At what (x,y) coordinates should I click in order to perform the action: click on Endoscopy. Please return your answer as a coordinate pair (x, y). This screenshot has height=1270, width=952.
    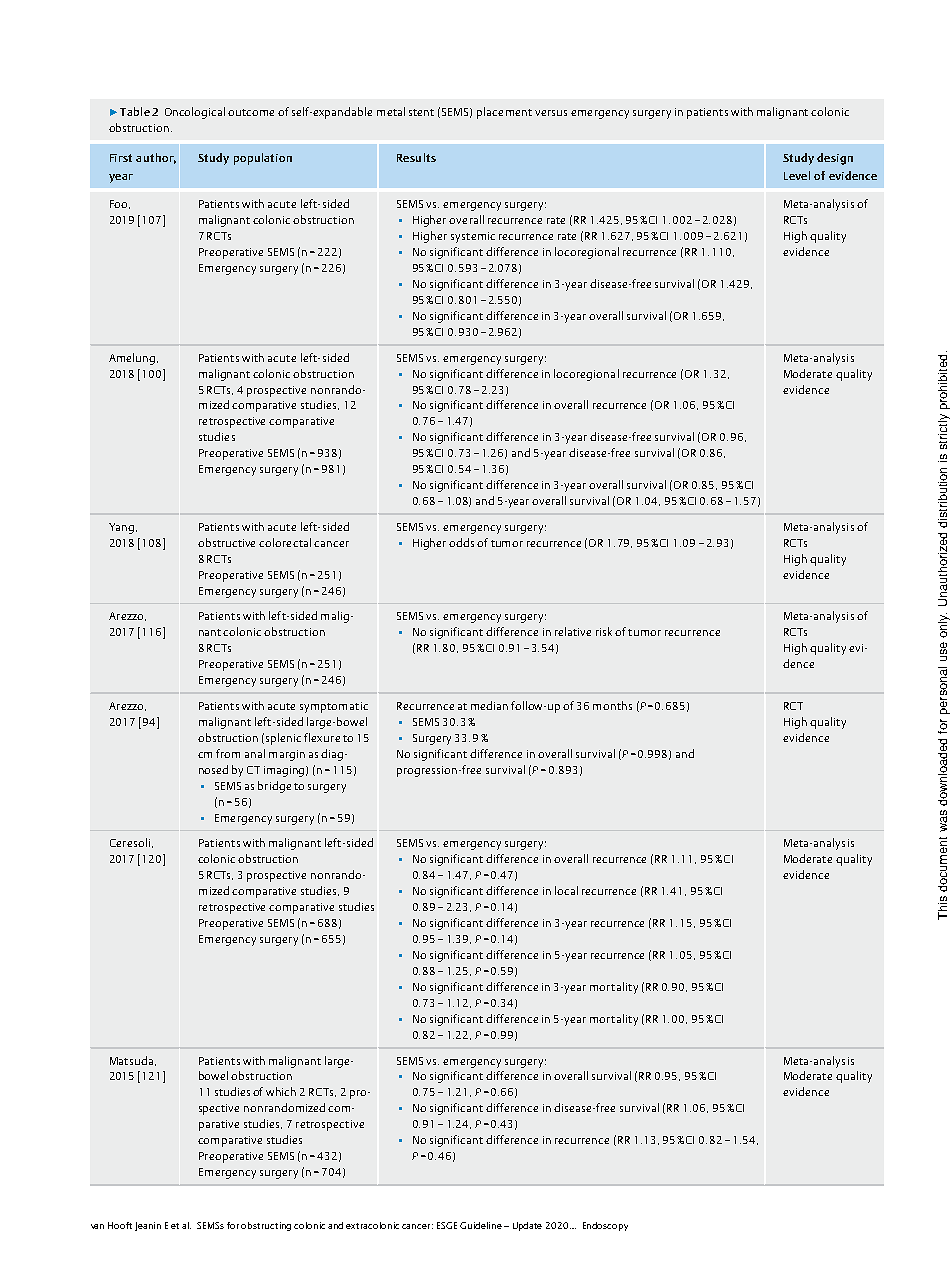
    Looking at the image, I should click on (605, 1226).
